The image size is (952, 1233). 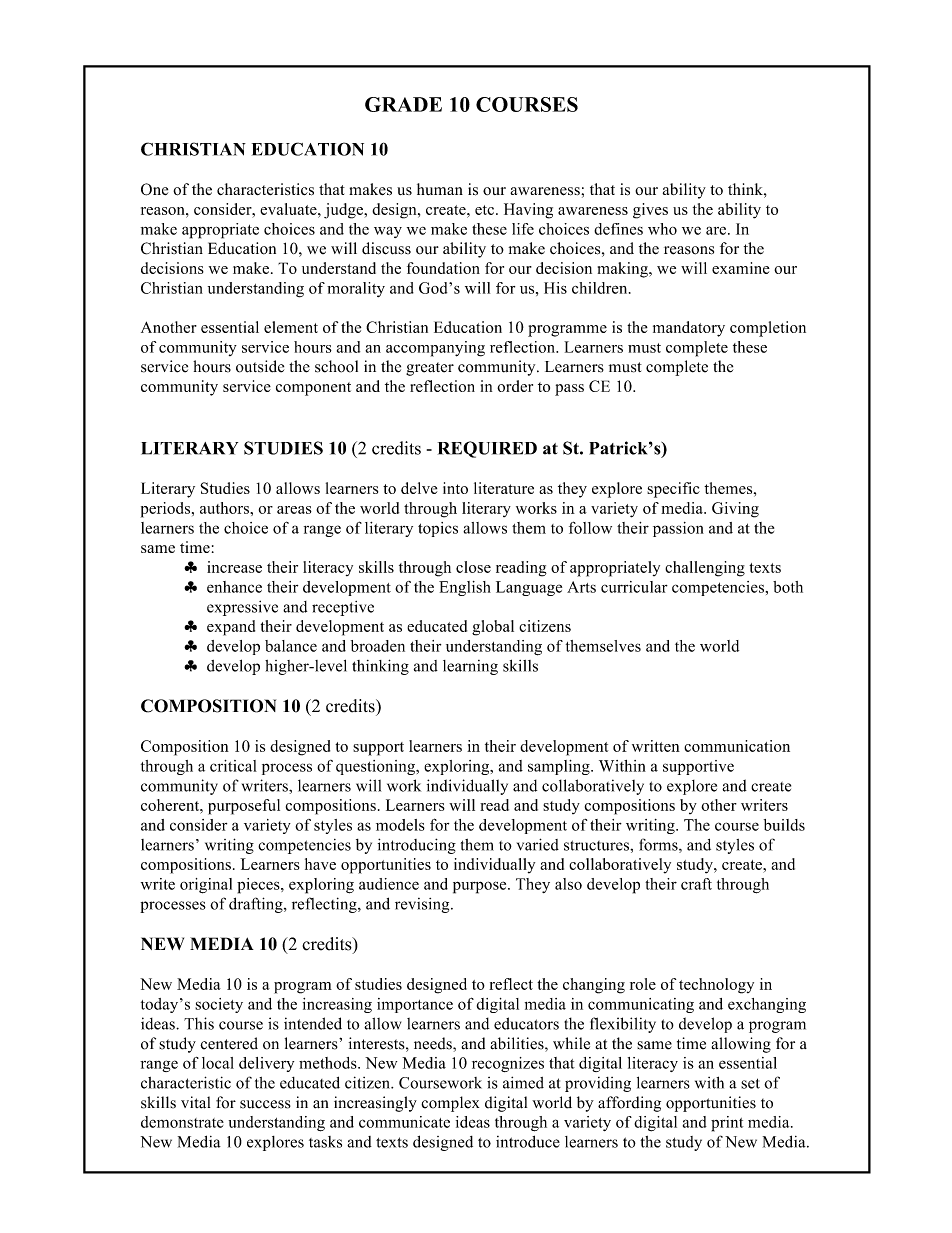 What do you see at coordinates (705, 569) in the image?
I see `challenging` at bounding box center [705, 569].
